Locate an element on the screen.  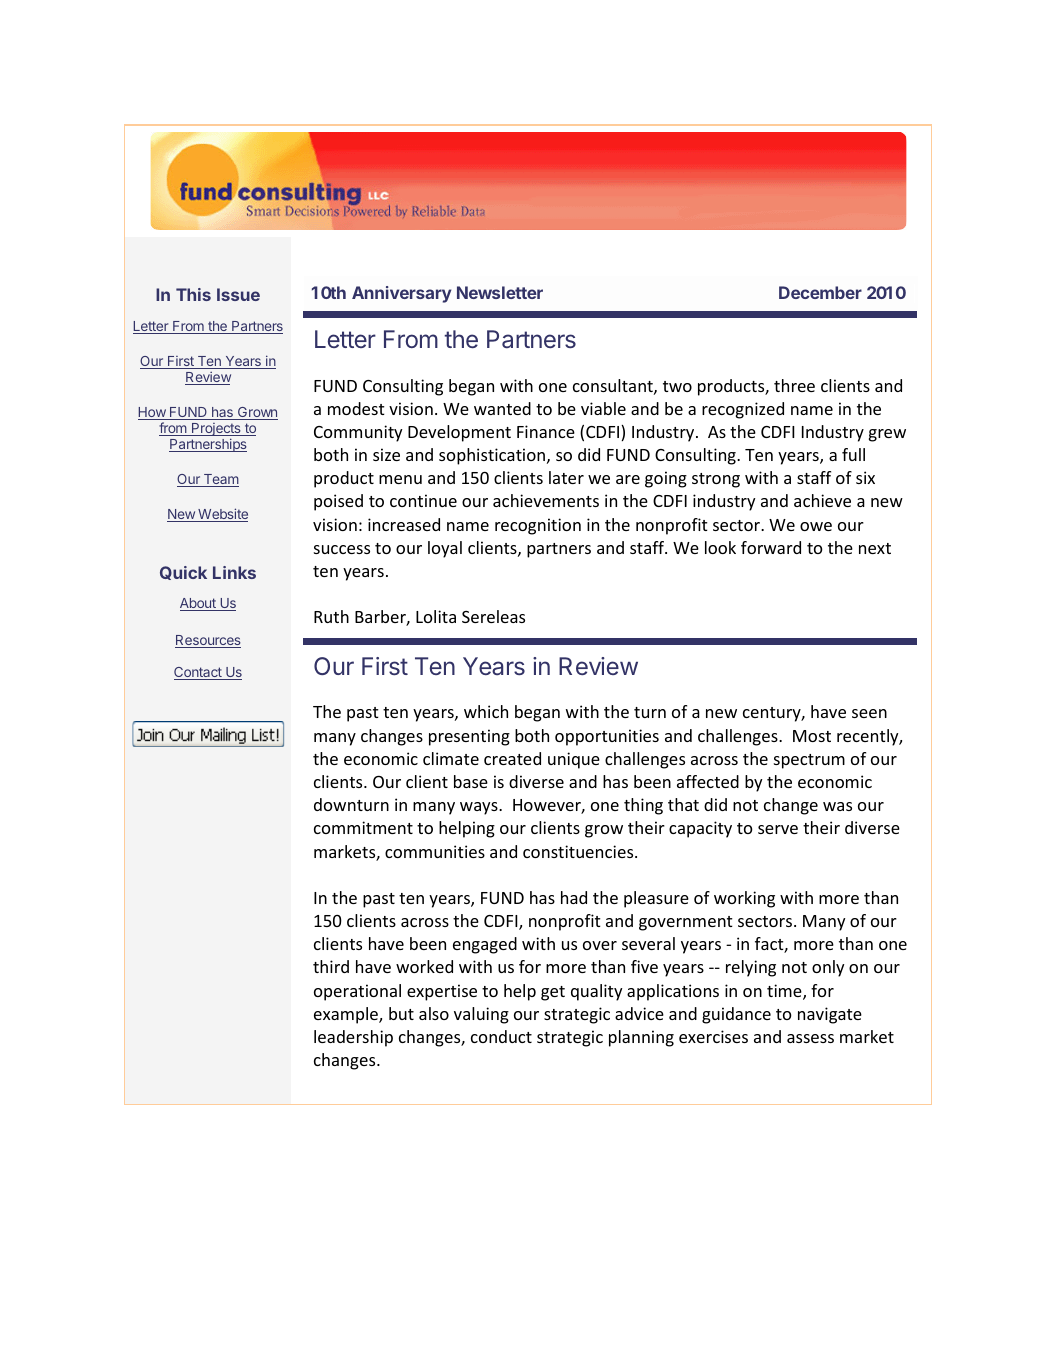
Anniversary is located at coordinates (401, 294).
